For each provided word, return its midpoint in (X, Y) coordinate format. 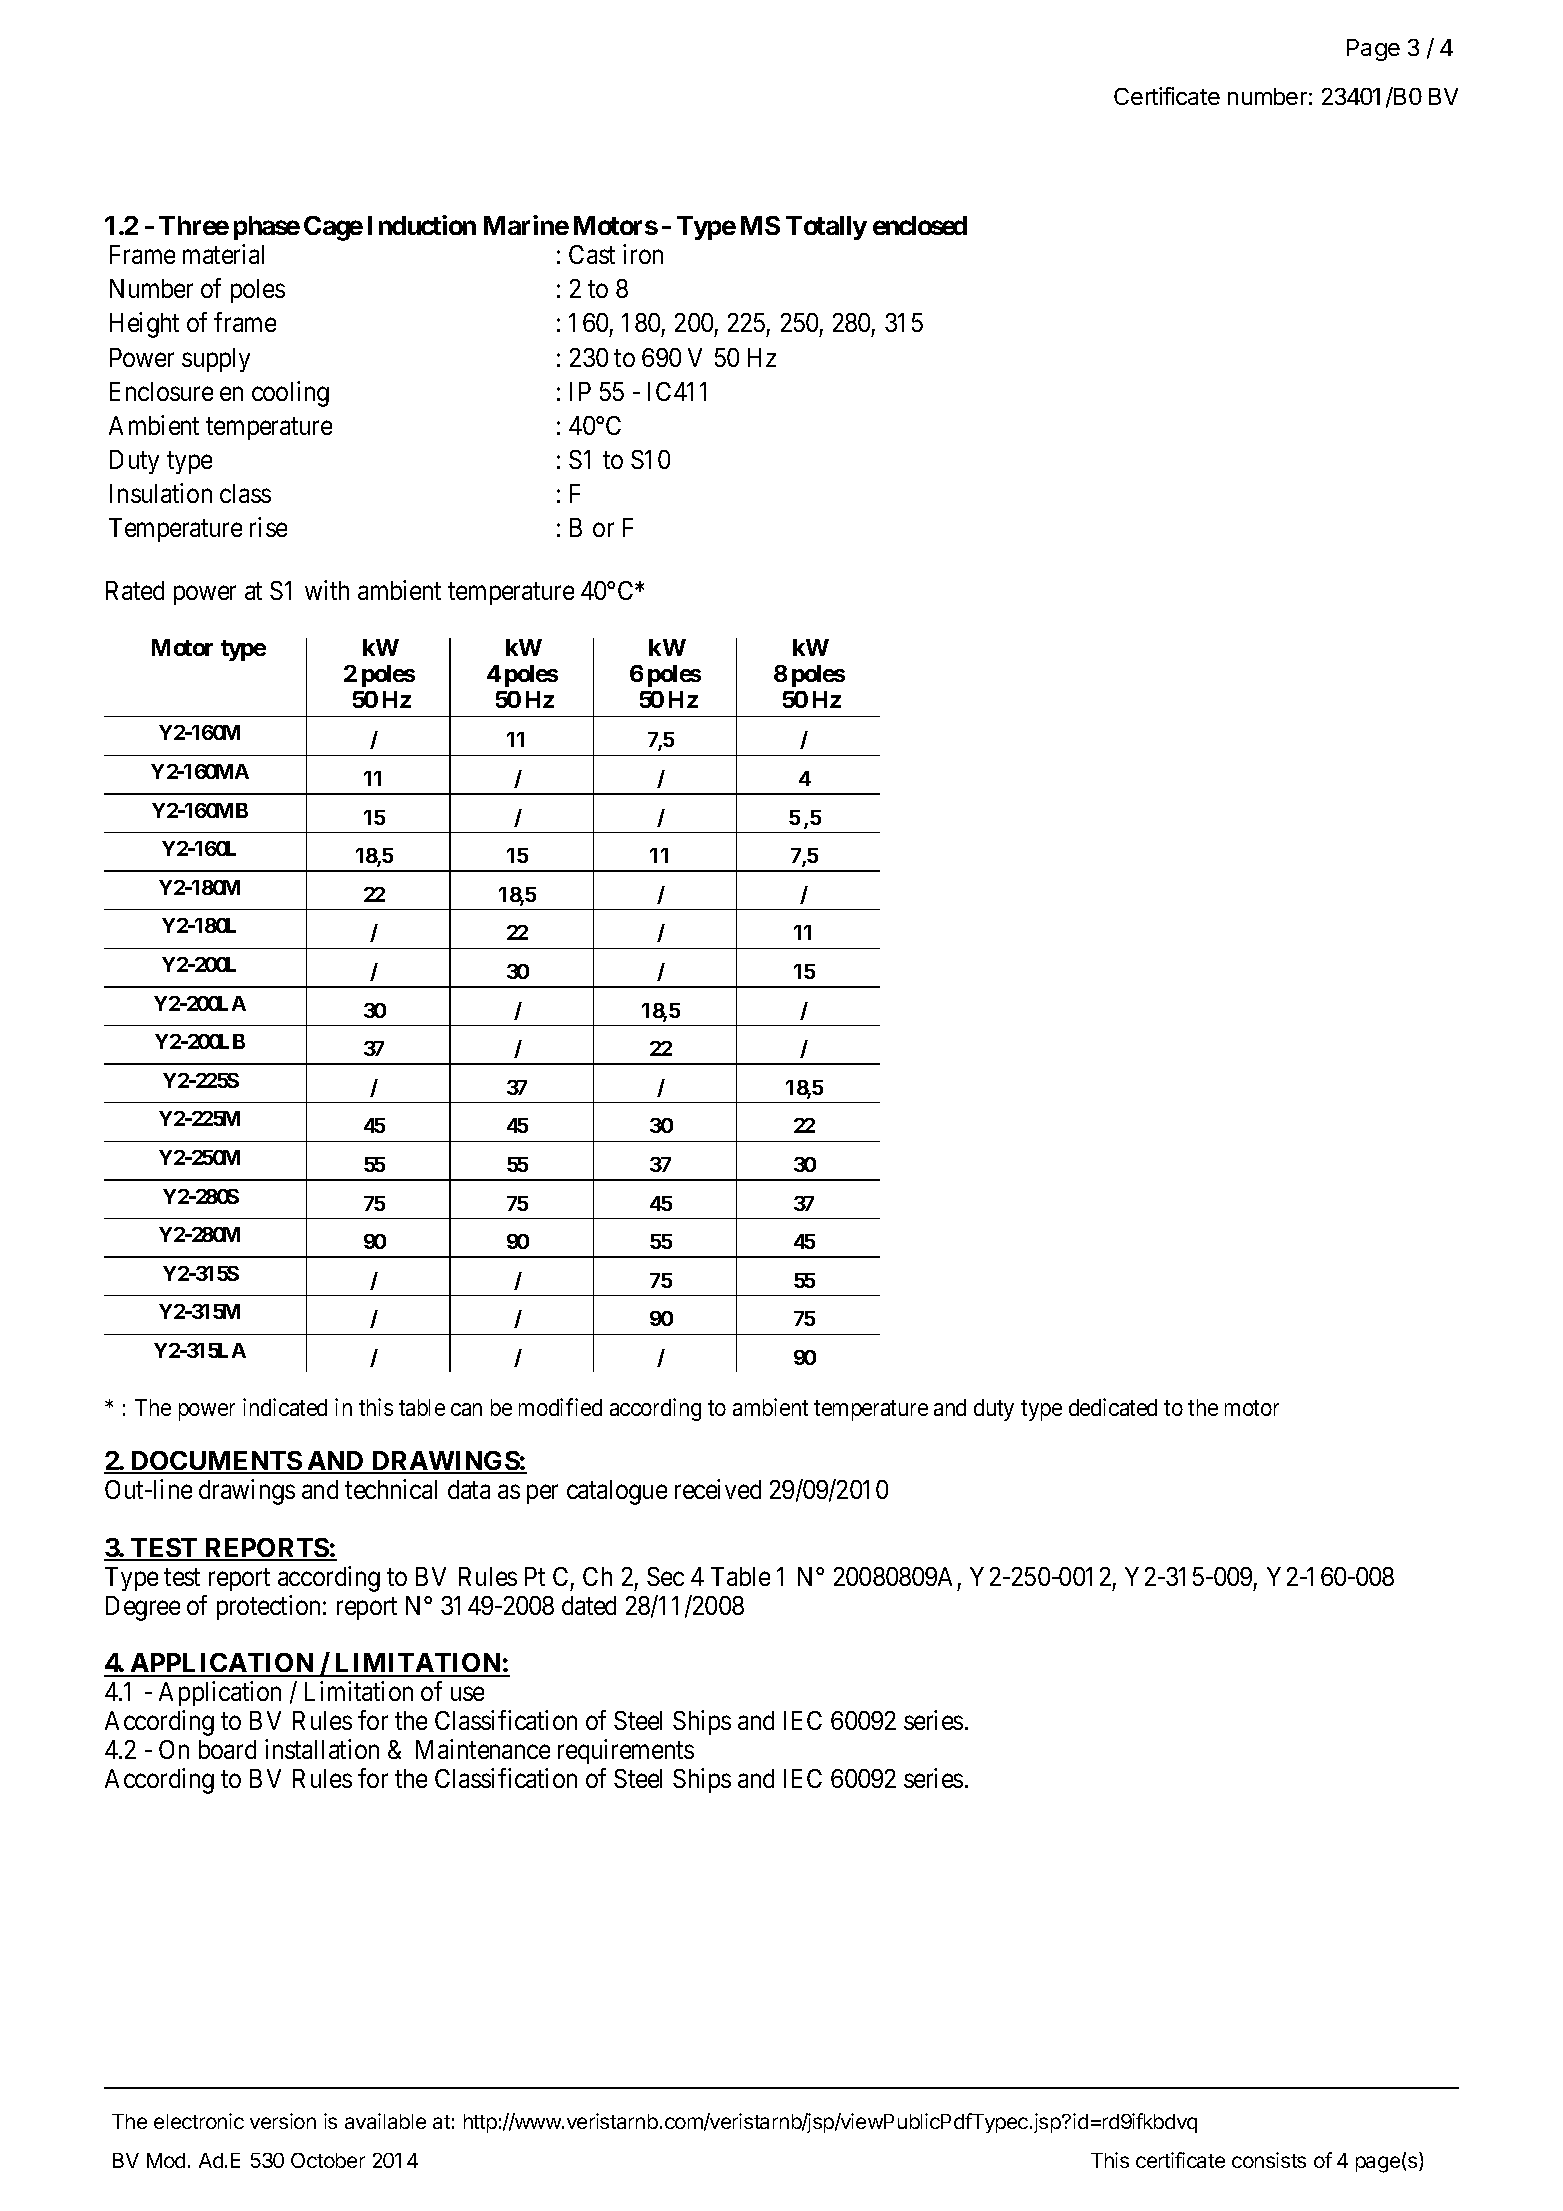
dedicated (1113, 1407)
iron (643, 254)
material (223, 254)
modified (560, 1407)
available (385, 2121)
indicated (285, 1407)
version (283, 2121)
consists (1269, 2160)
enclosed (920, 225)
